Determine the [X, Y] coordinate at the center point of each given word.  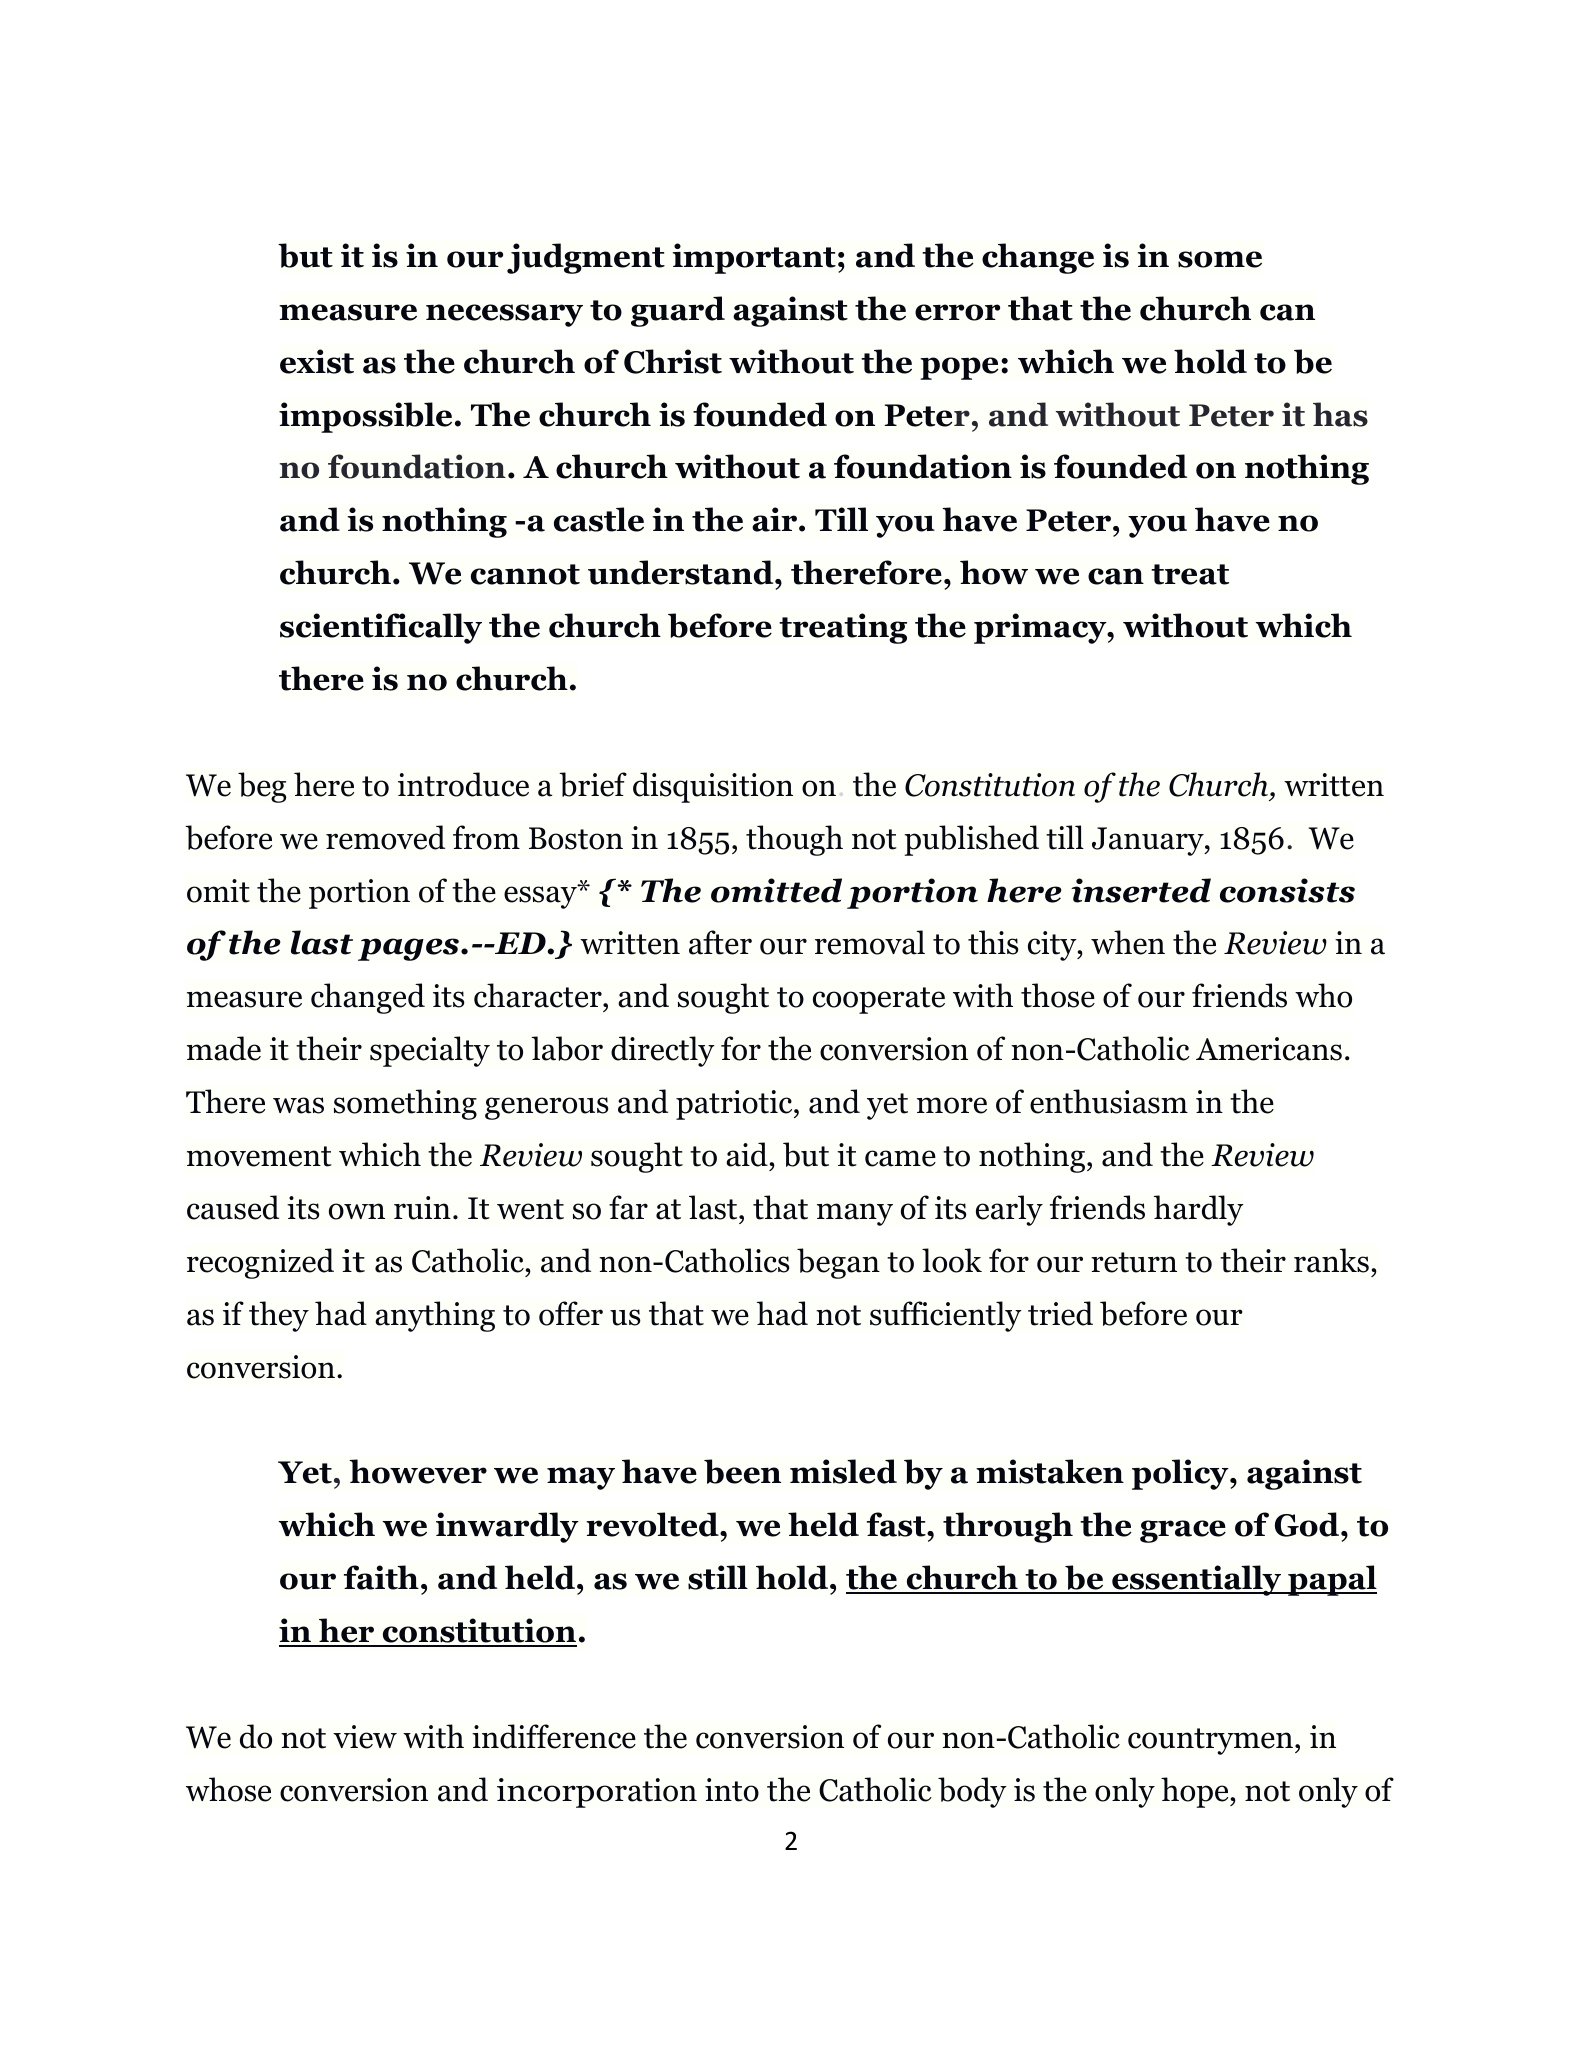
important [754, 258]
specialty [430, 1051]
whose [228, 1789]
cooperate [879, 1000]
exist [317, 361]
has [1340, 414]
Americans [1269, 1049]
